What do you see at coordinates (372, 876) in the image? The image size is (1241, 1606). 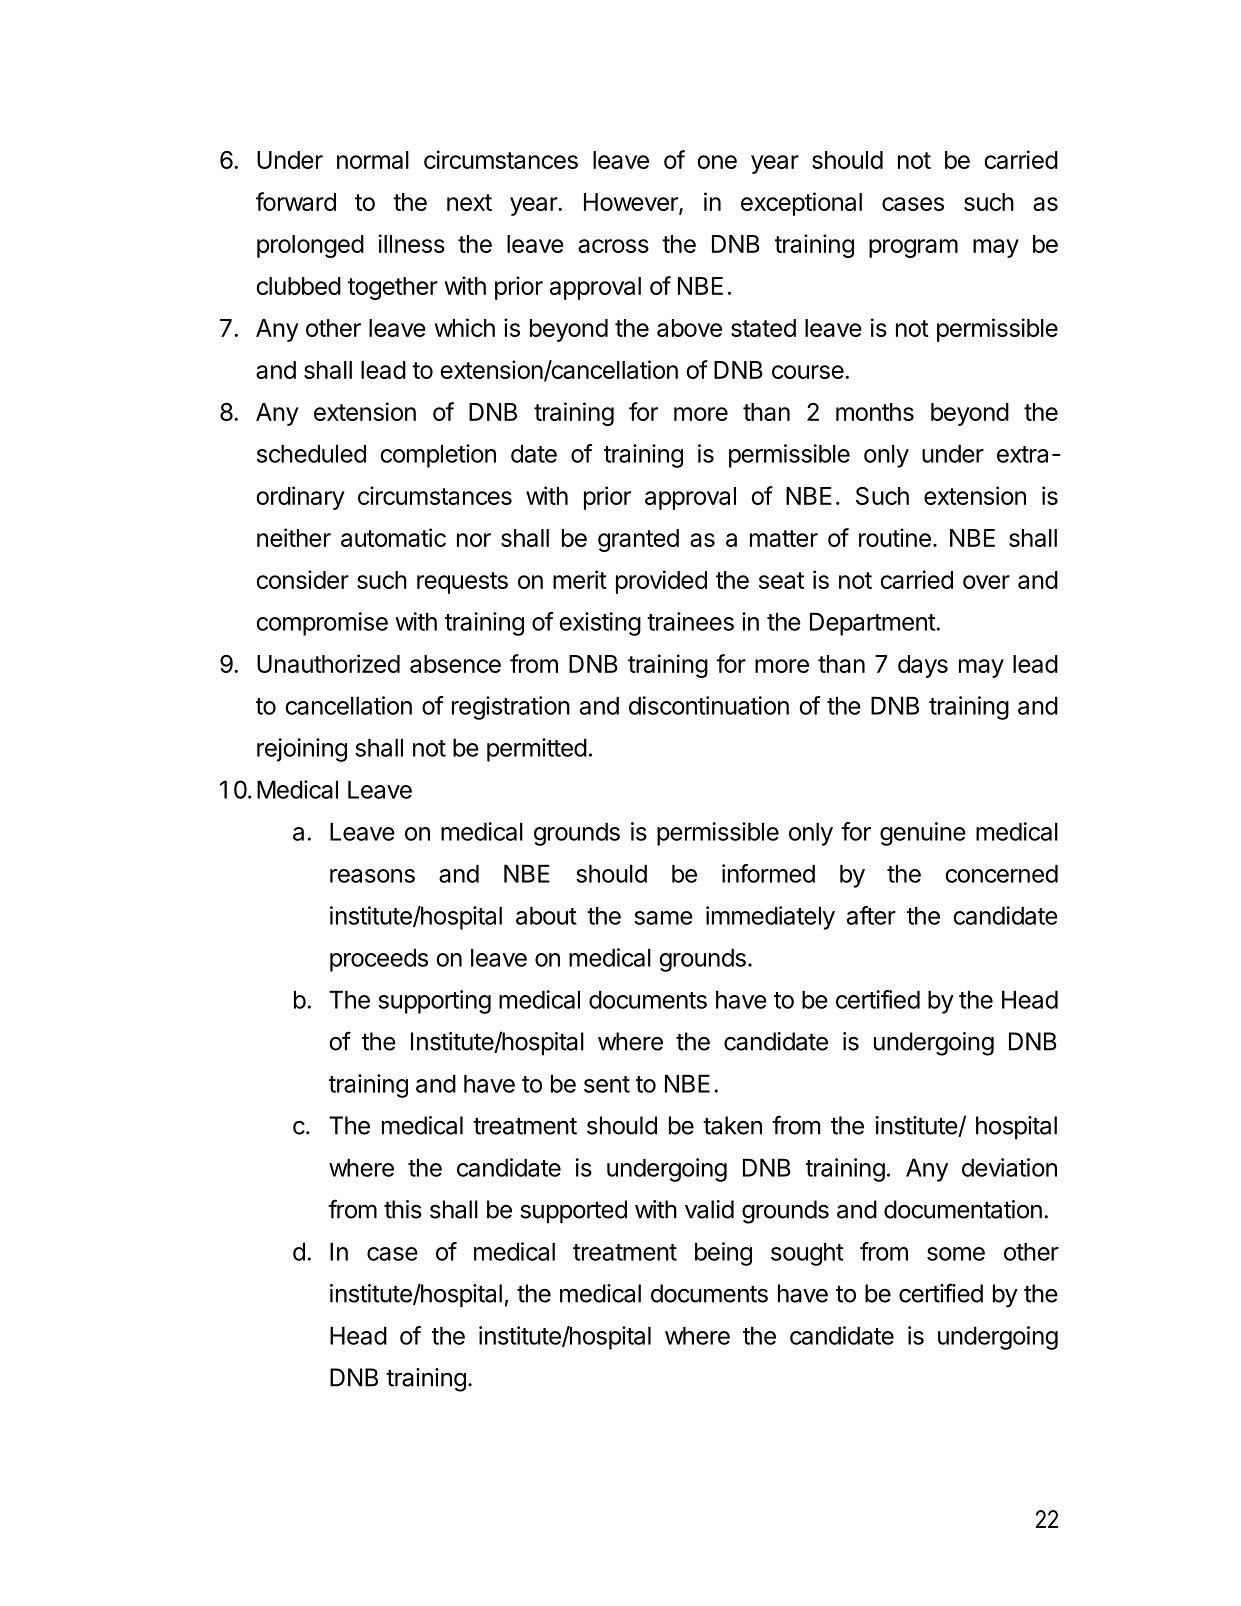 I see `reasons` at bounding box center [372, 876].
